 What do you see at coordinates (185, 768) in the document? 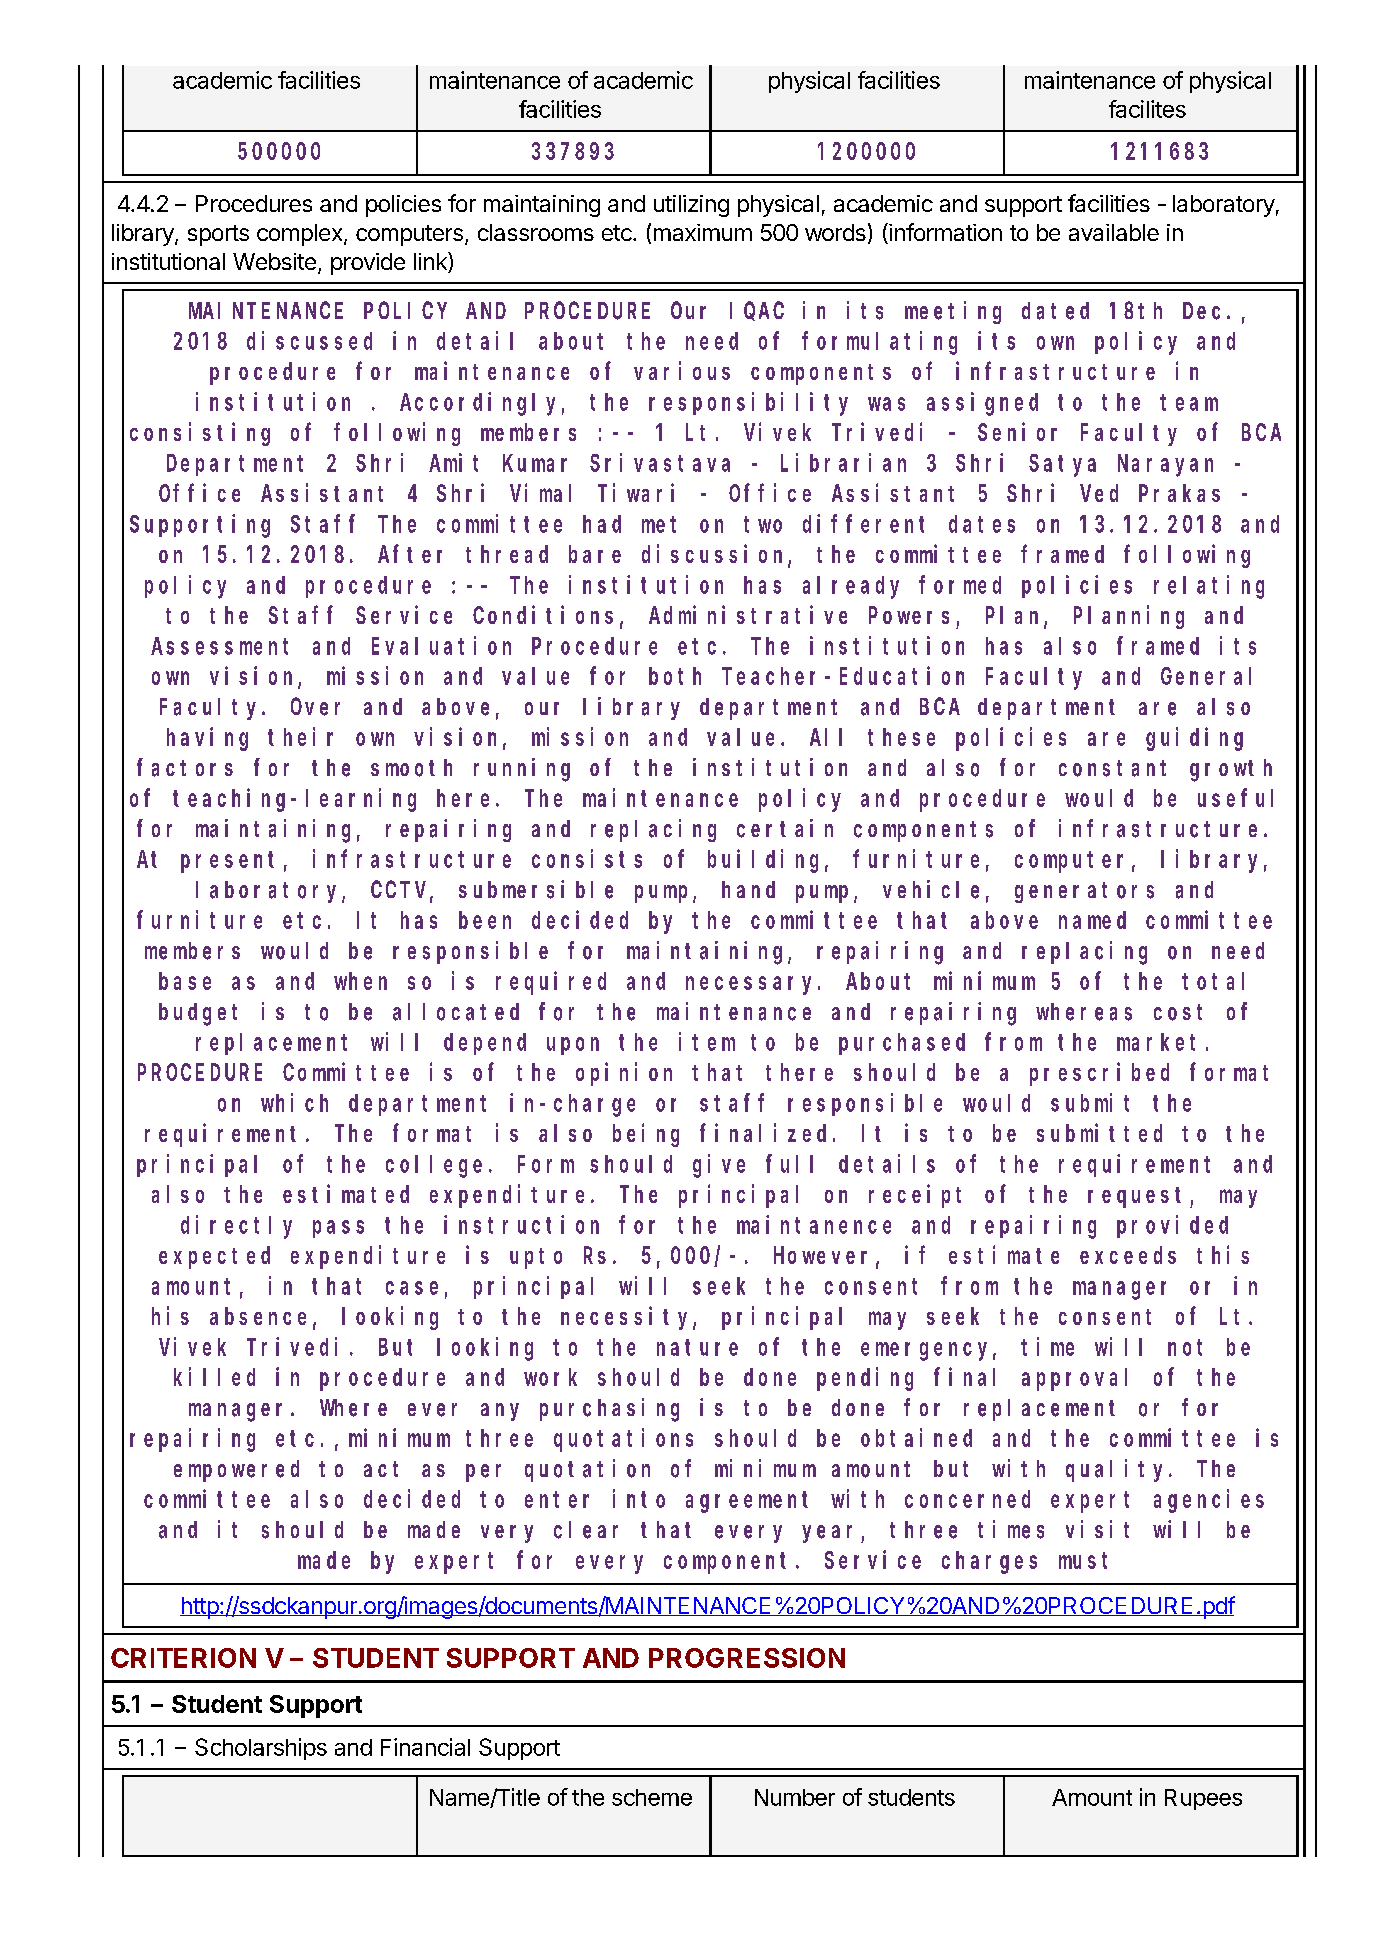
I see `factors` at bounding box center [185, 768].
